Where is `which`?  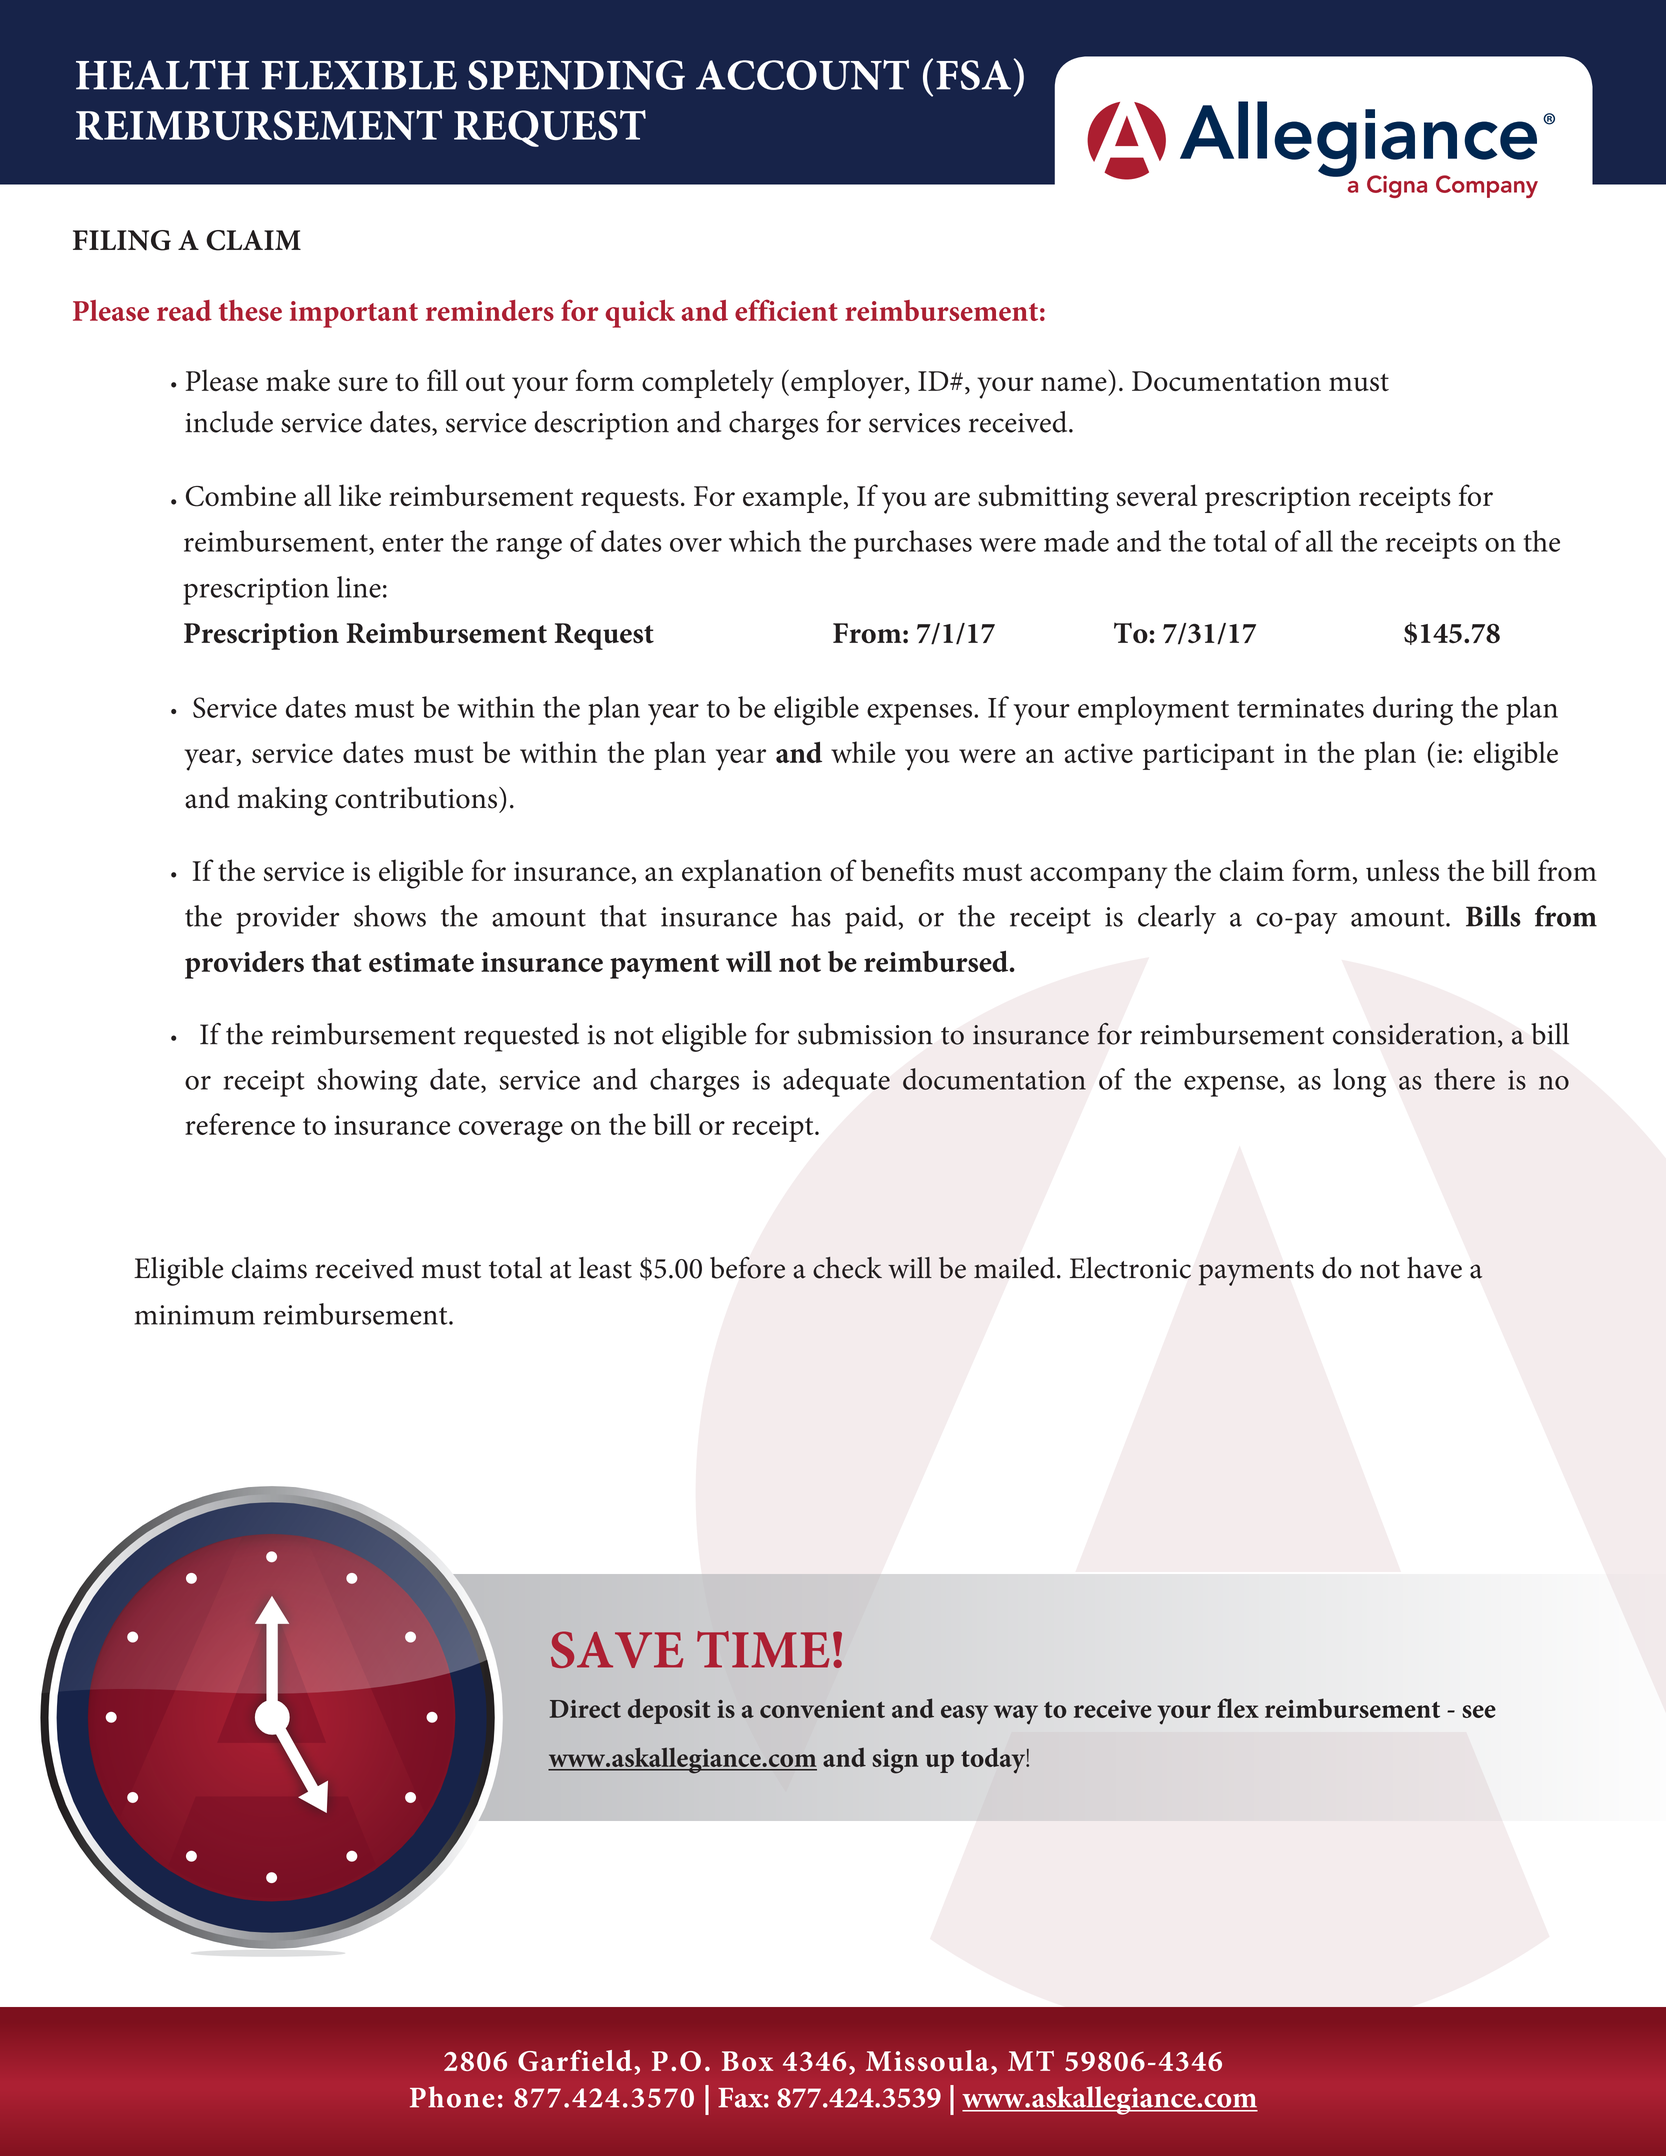
which is located at coordinates (765, 541).
